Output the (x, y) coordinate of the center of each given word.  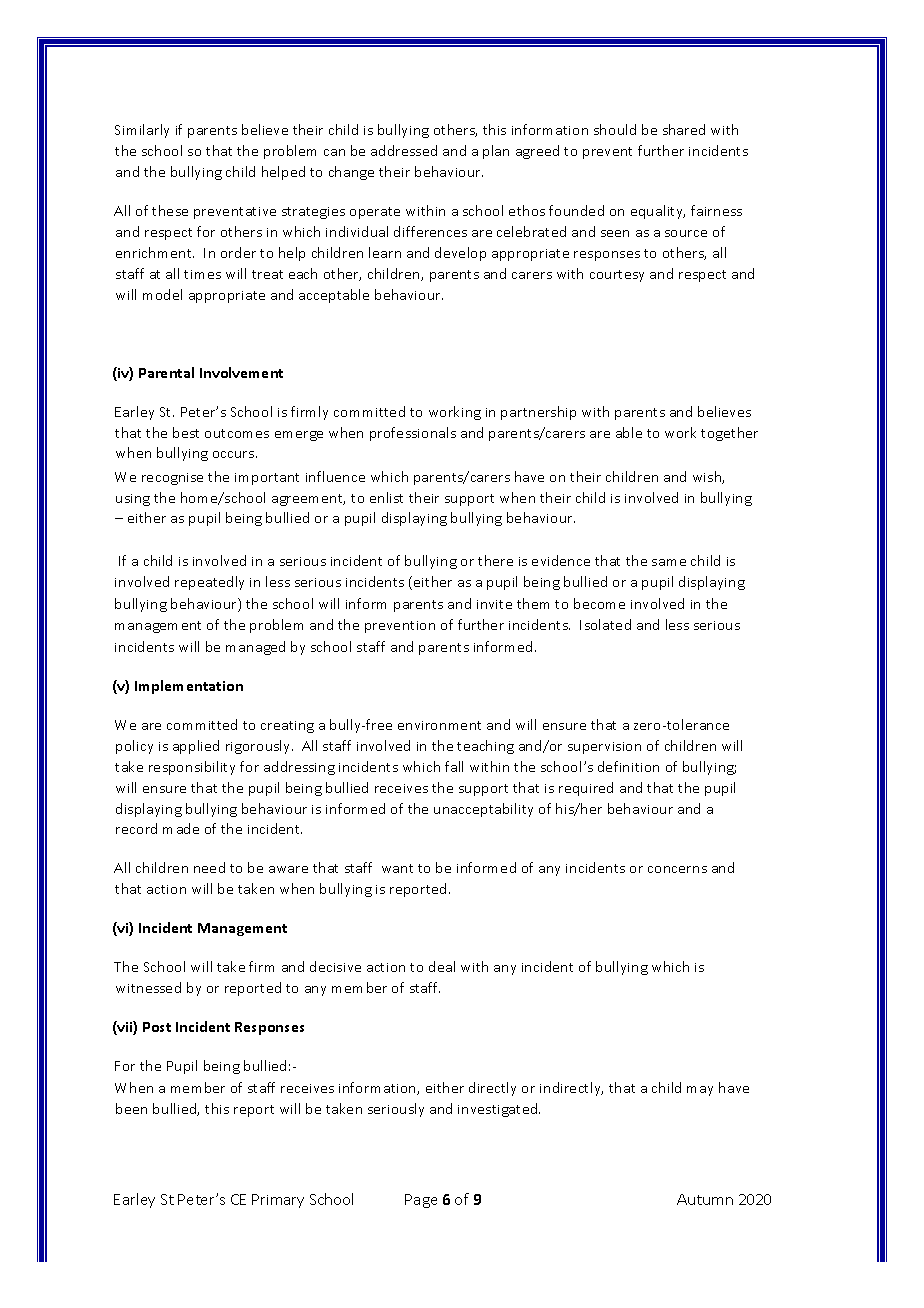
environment (439, 725)
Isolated (605, 624)
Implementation (189, 687)
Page (421, 1201)
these (170, 210)
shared (684, 129)
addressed (404, 150)
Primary (278, 1201)
